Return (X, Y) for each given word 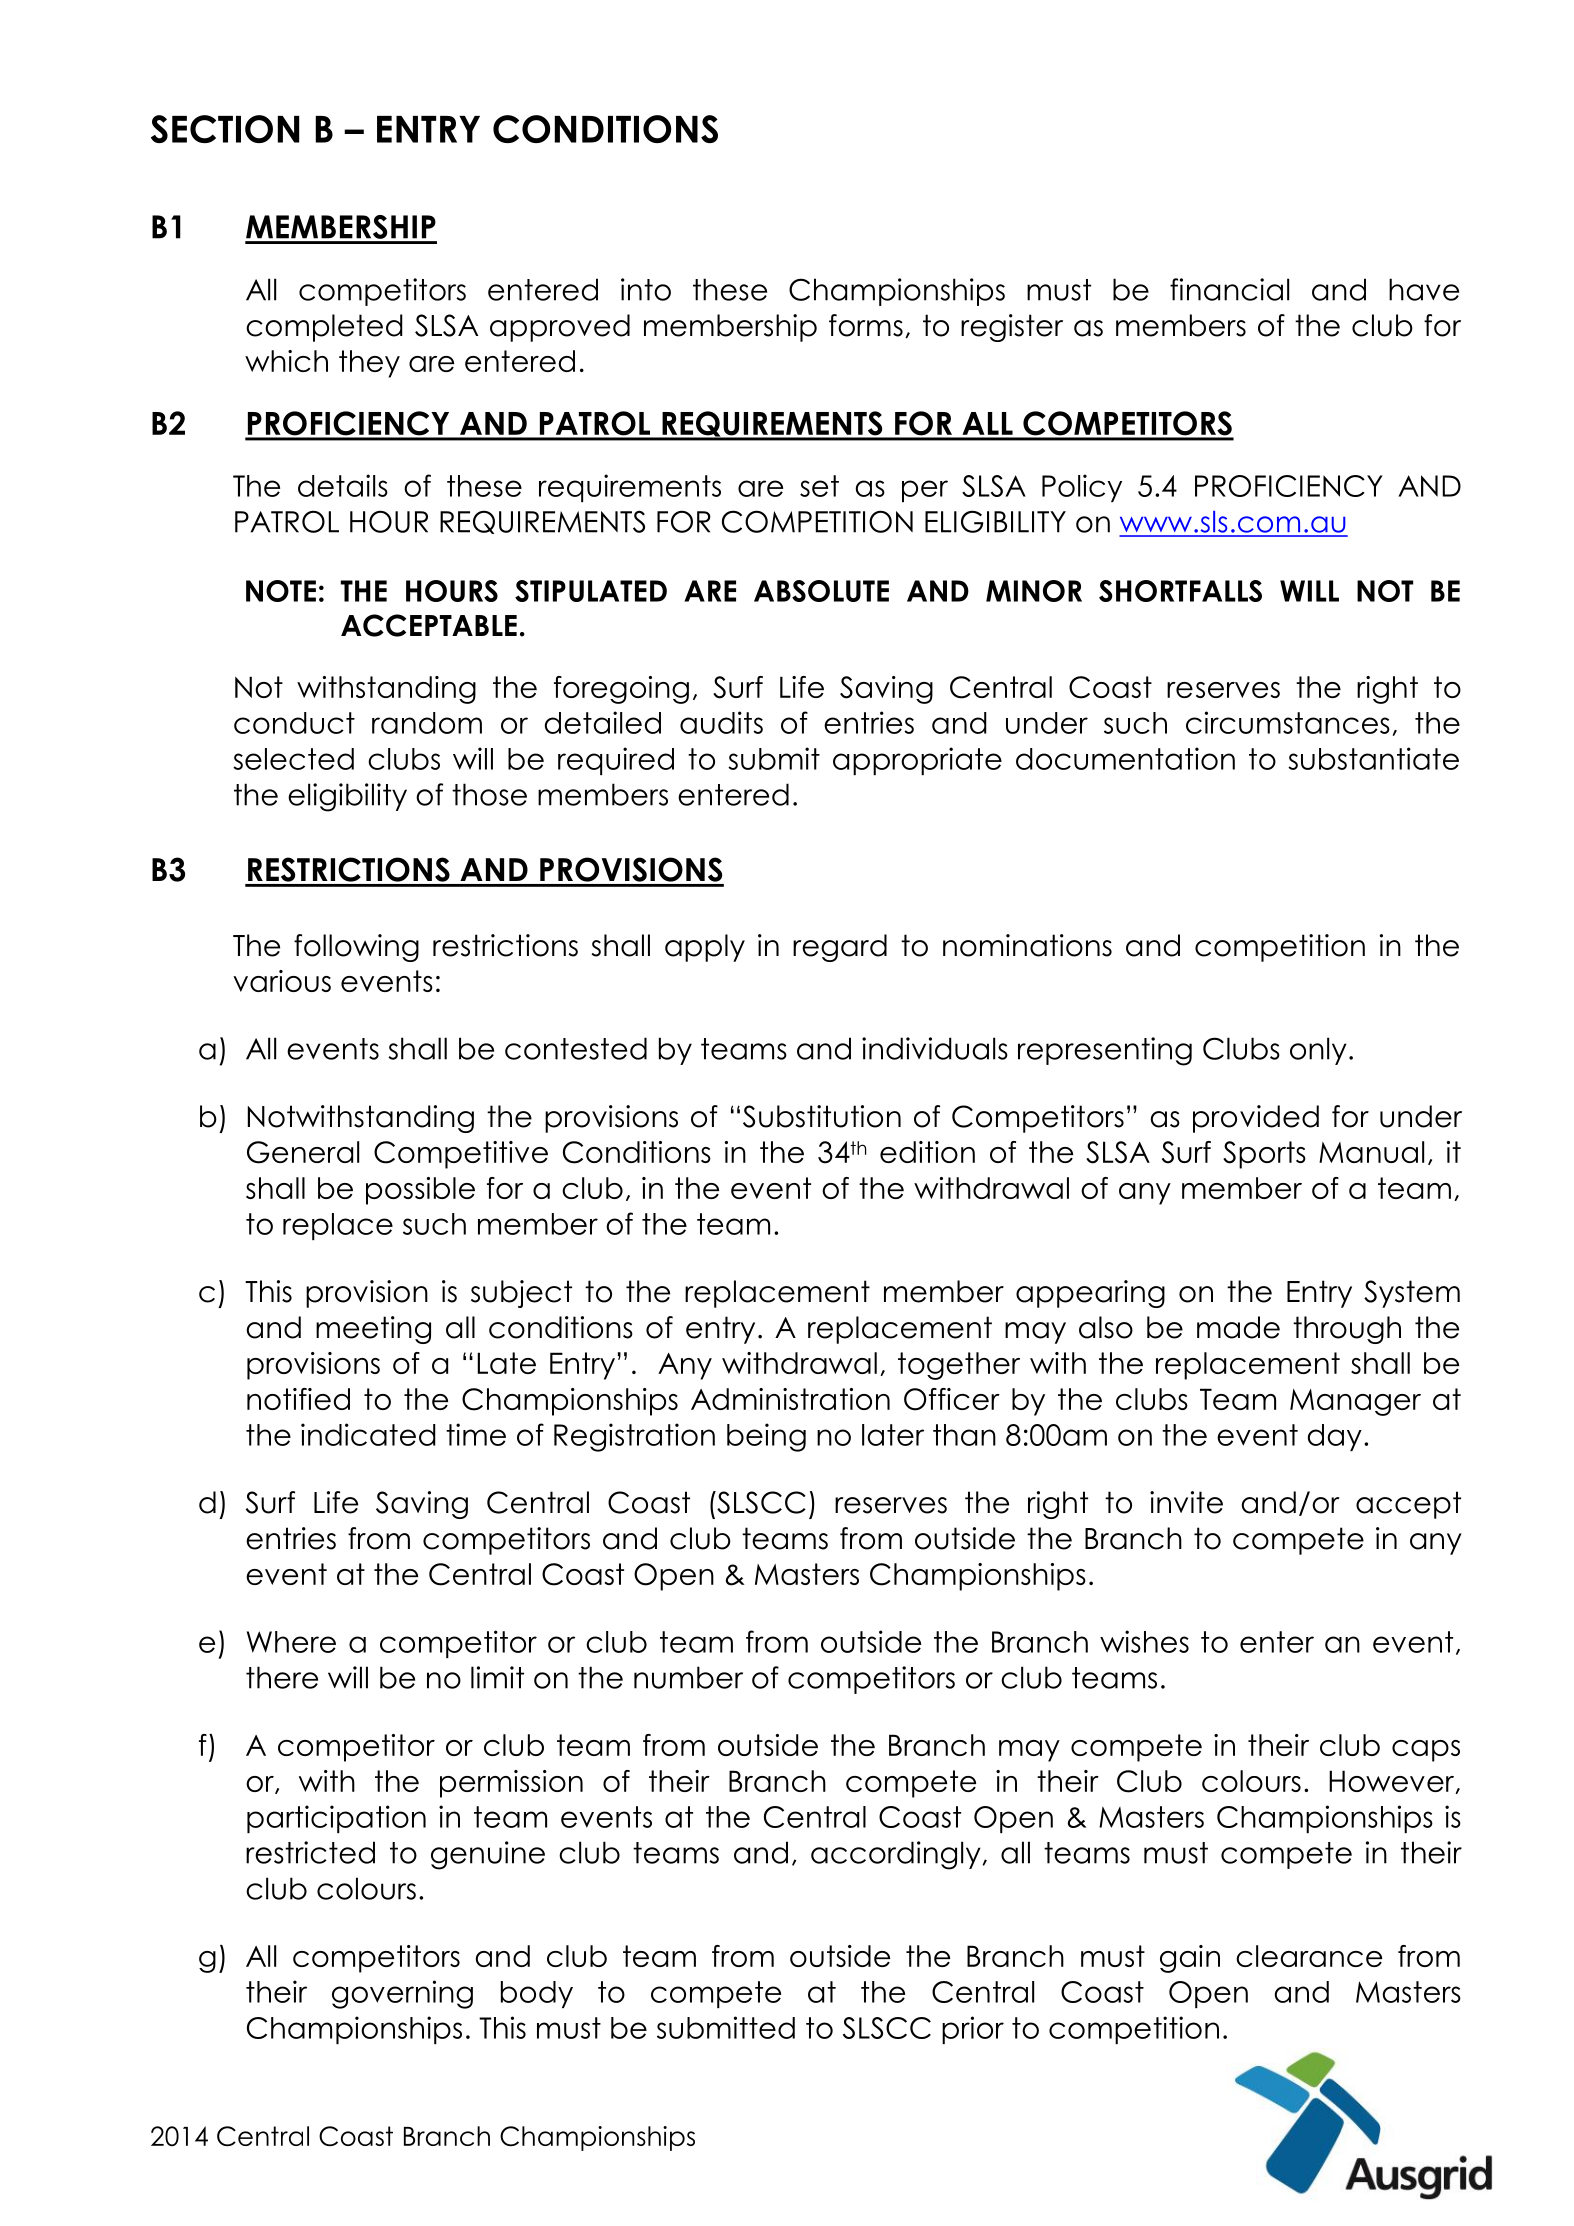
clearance (1309, 1956)
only (1318, 1051)
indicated (368, 1434)
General (303, 1152)
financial (1229, 289)
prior (973, 2030)
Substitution (822, 1116)
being (766, 1437)
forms (866, 325)
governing (402, 1994)
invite (1186, 1502)
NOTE (281, 591)
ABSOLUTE (821, 591)
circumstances (1288, 722)
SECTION (225, 129)
